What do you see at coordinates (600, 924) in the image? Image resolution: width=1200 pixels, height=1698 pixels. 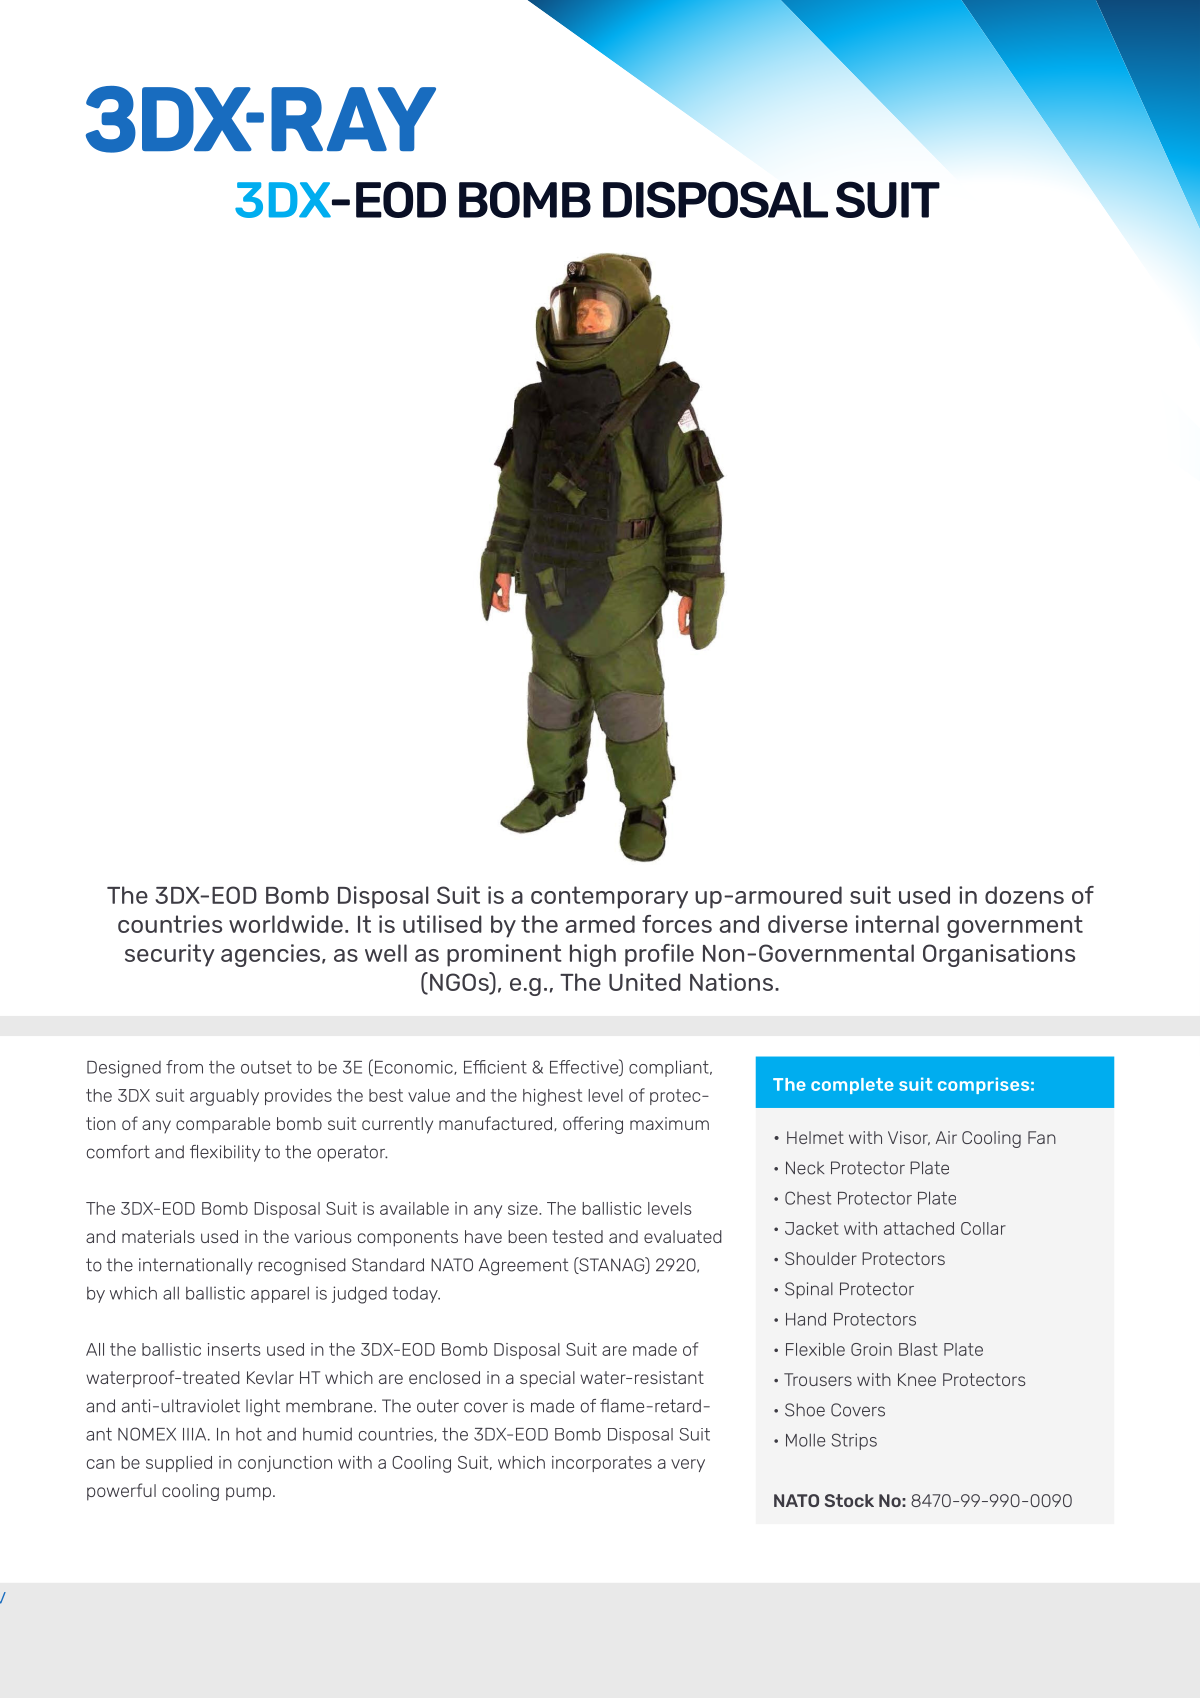 I see `armed` at bounding box center [600, 924].
